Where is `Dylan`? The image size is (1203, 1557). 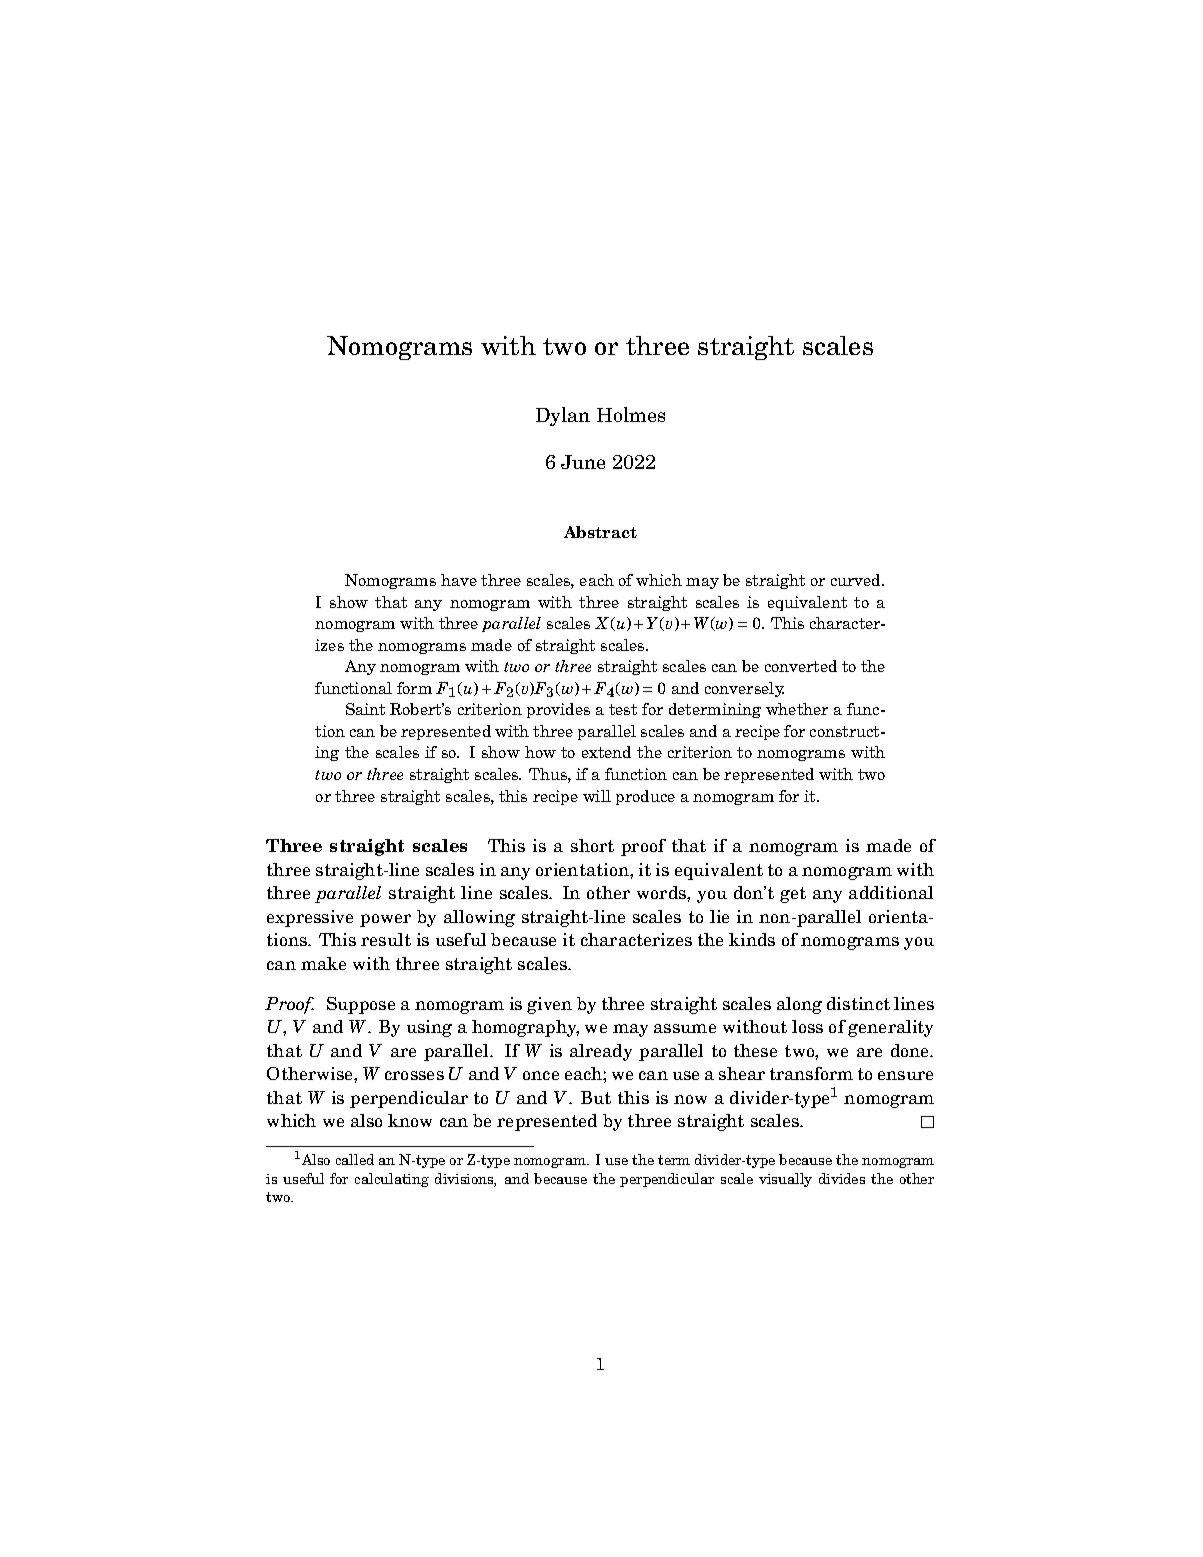 Dylan is located at coordinates (563, 416).
